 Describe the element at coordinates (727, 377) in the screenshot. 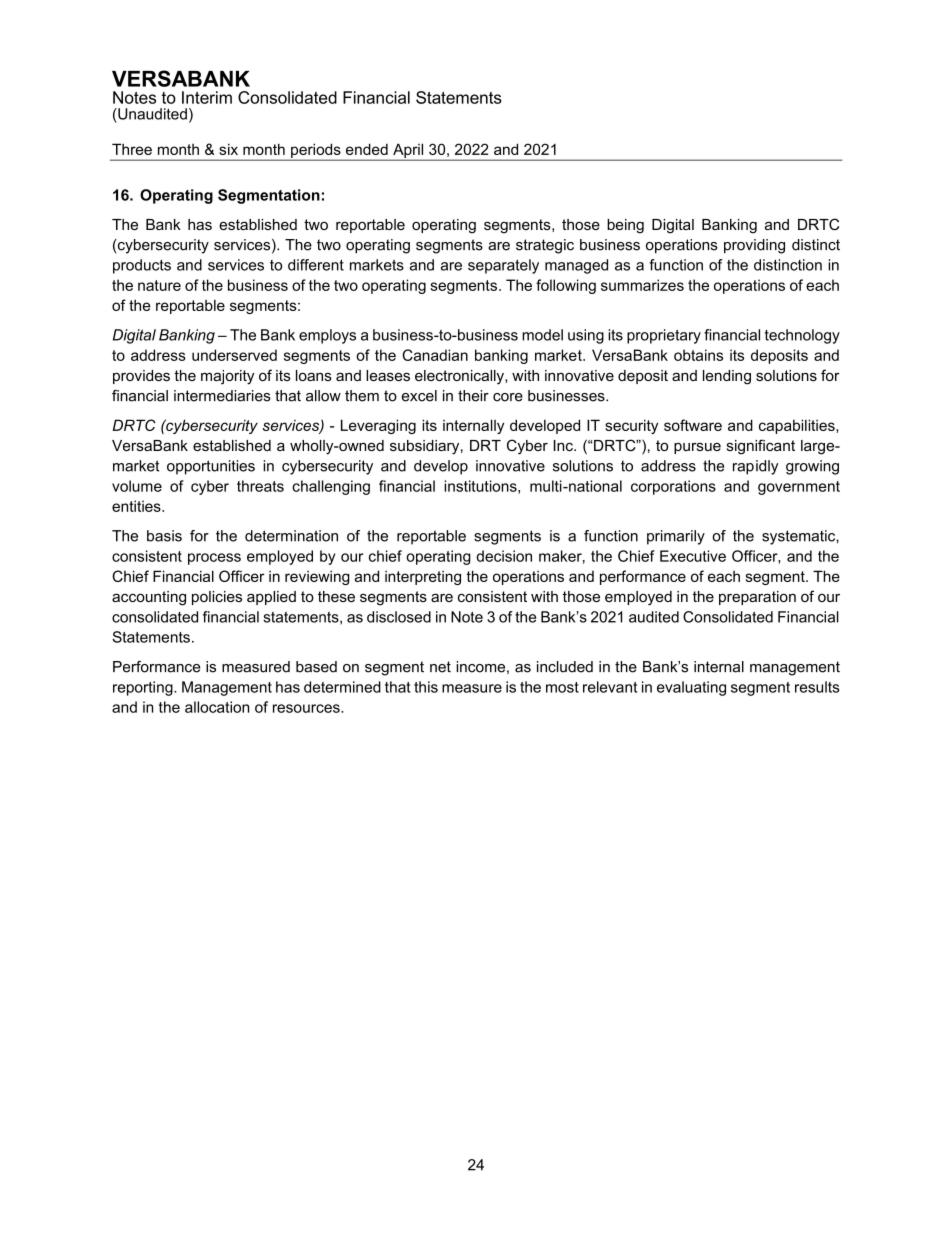

I see `lending` at that location.
